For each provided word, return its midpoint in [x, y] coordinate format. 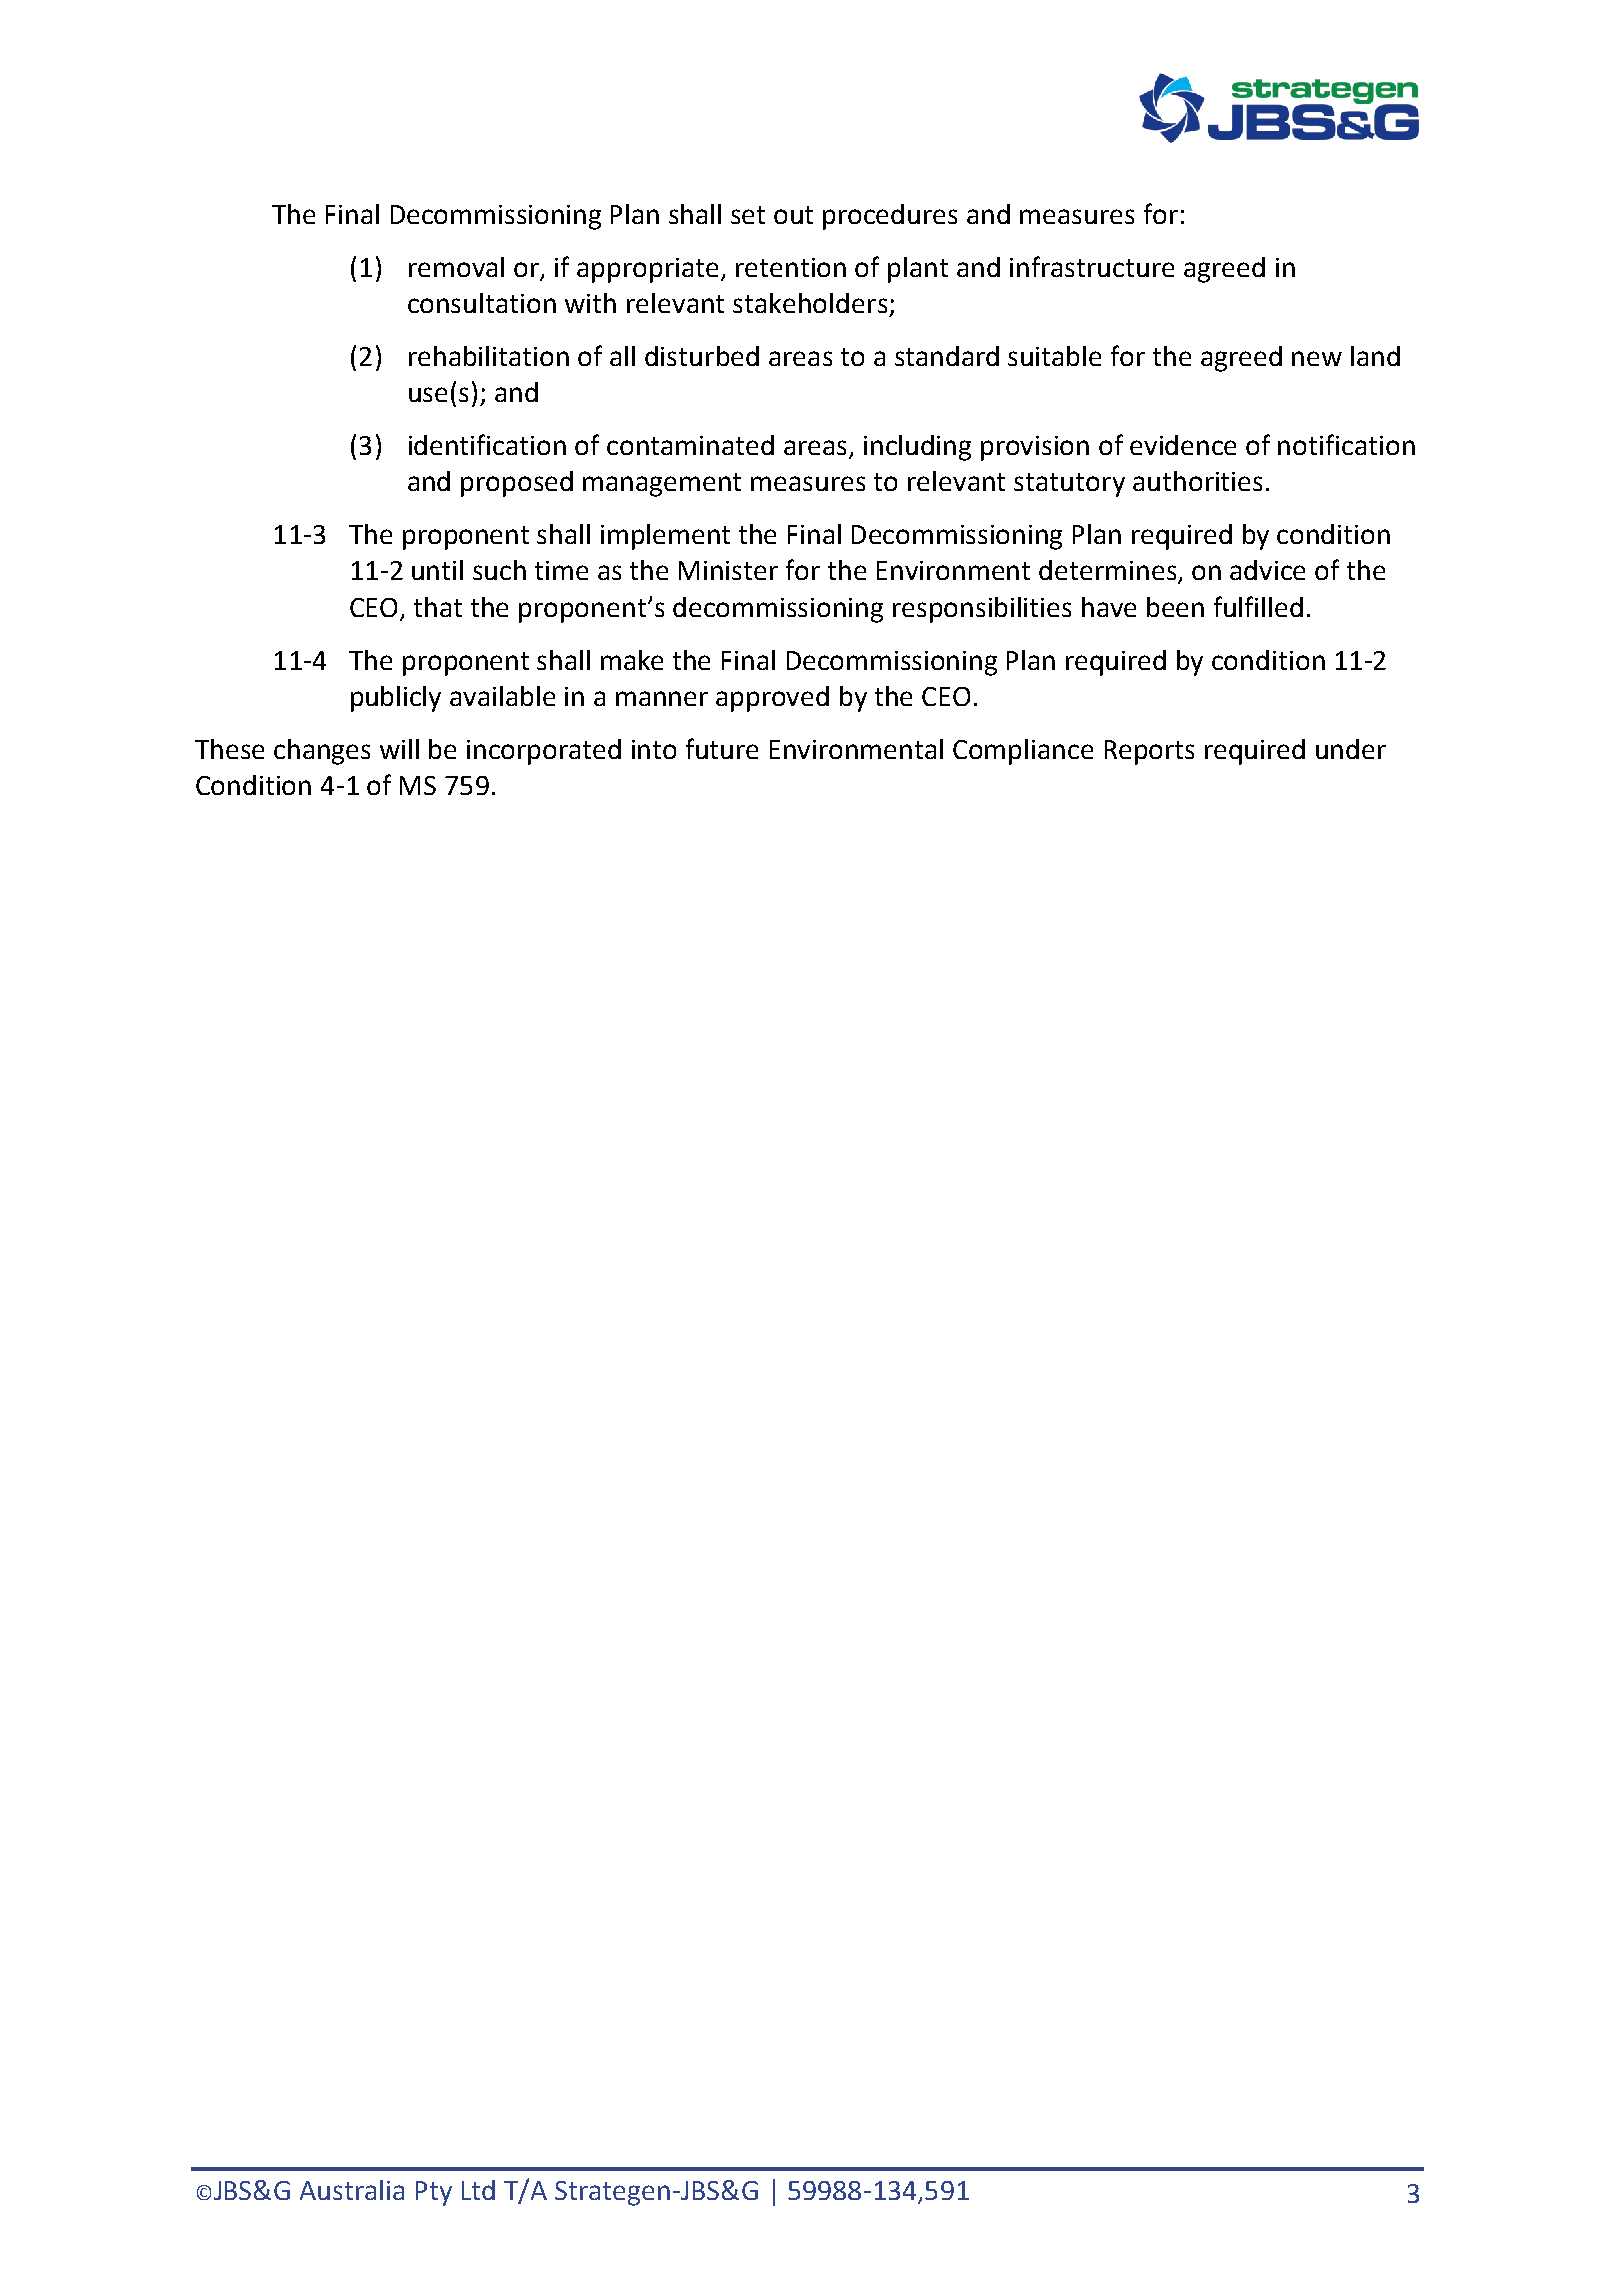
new [1317, 358]
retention [791, 267]
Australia [352, 2190]
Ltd [478, 2190]
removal [456, 267]
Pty [434, 2193]
